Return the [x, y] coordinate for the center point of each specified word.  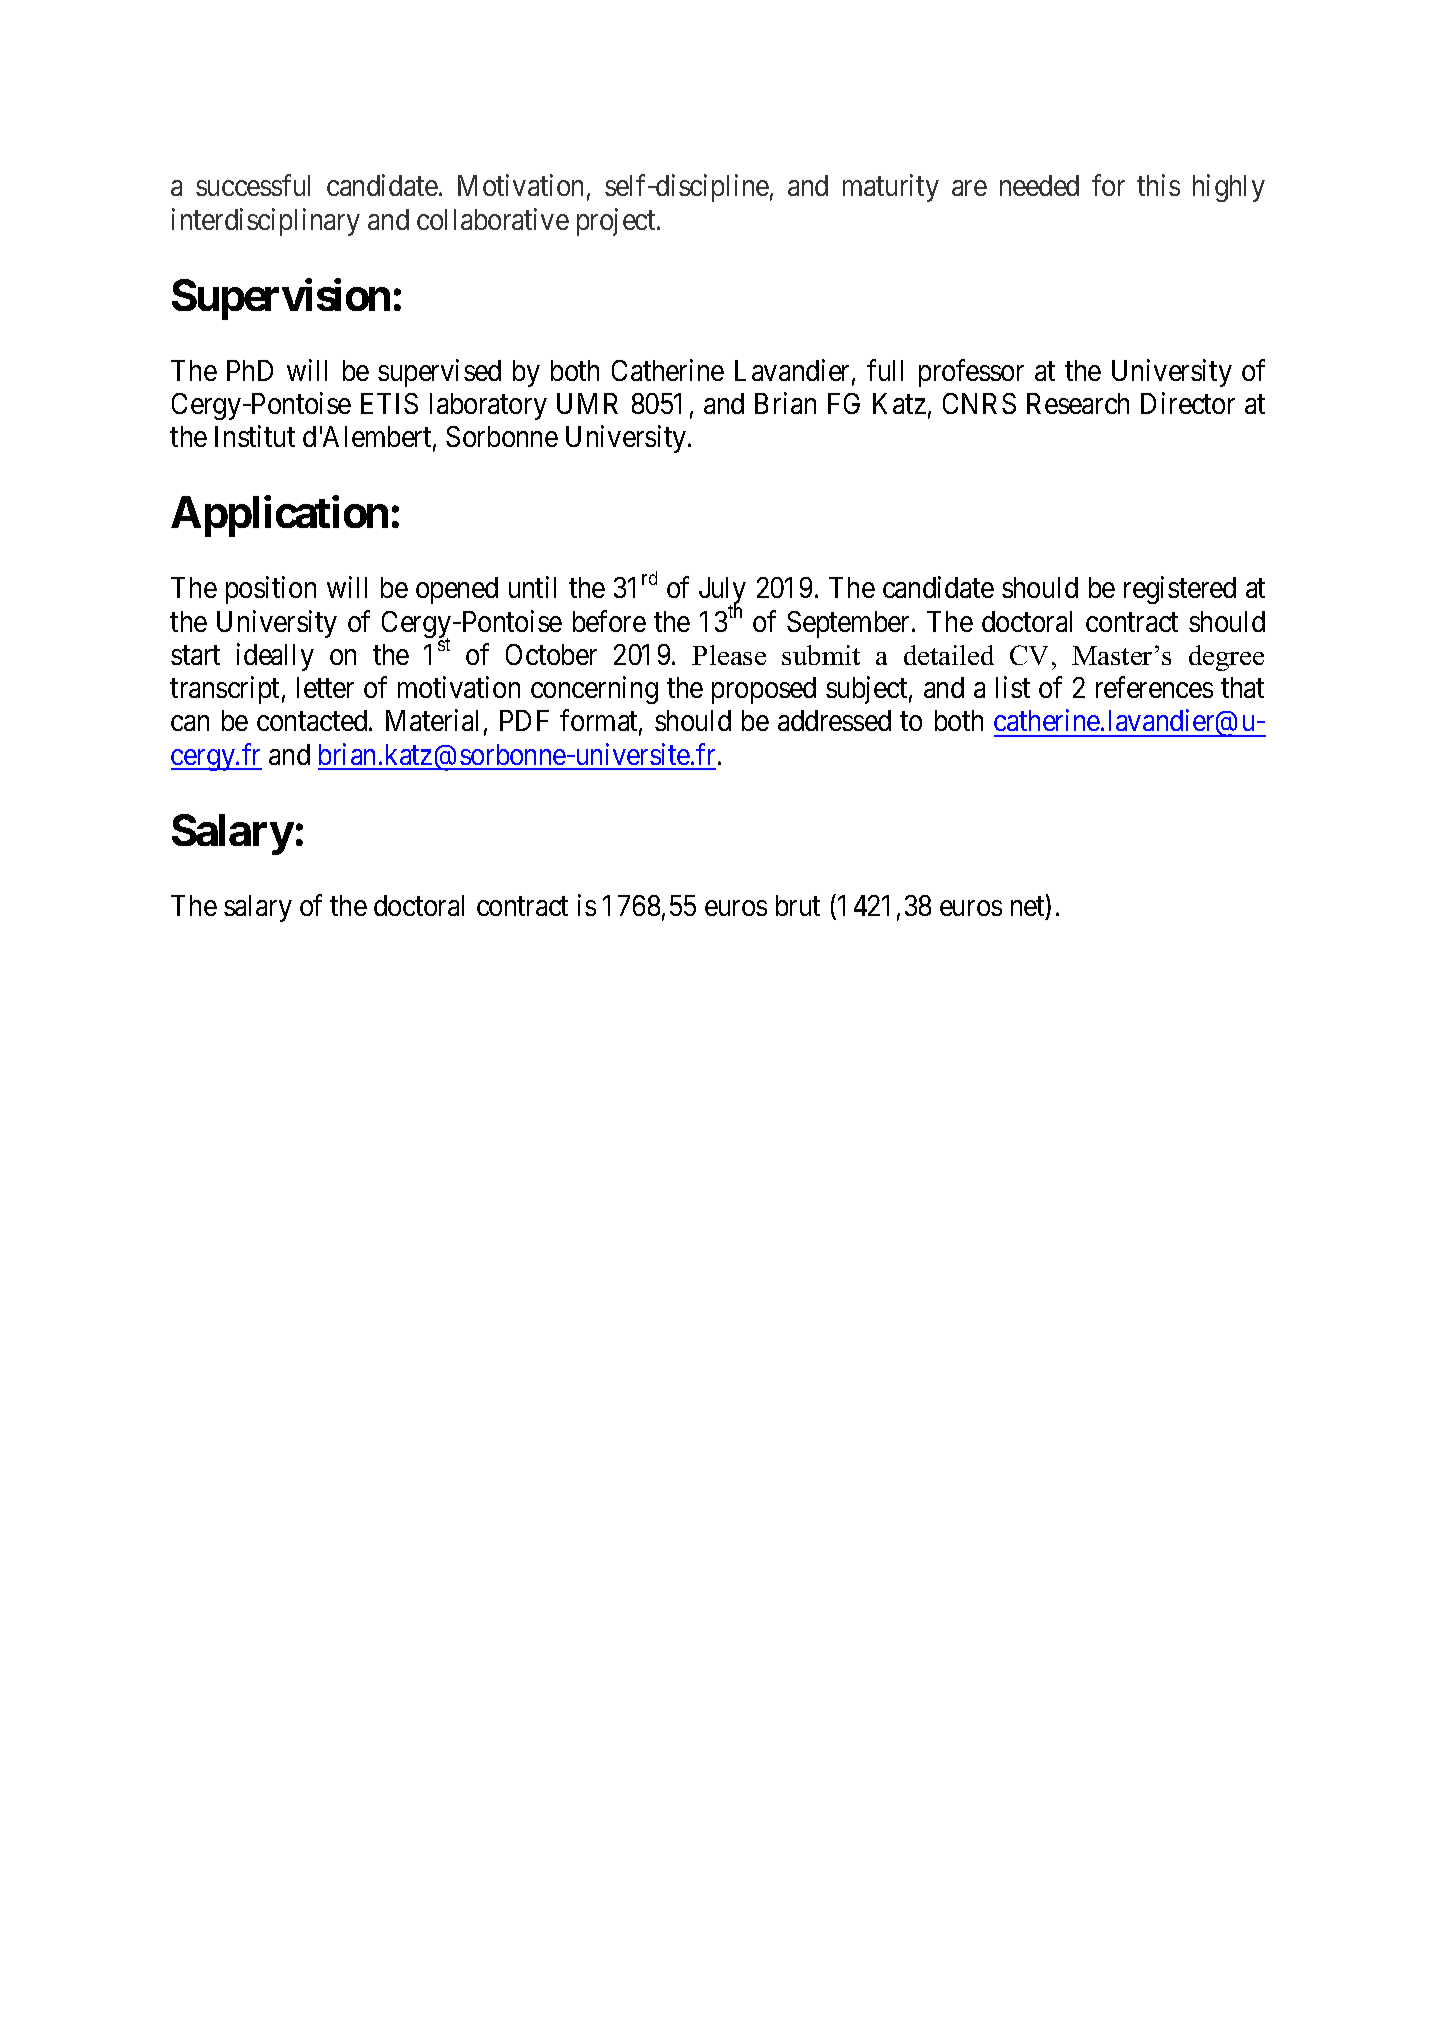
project [617, 222]
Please [729, 655]
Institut [255, 436]
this [1158, 185]
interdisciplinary [266, 222]
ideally [275, 657]
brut [798, 905]
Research [1078, 403]
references [1154, 687]
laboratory [488, 406]
